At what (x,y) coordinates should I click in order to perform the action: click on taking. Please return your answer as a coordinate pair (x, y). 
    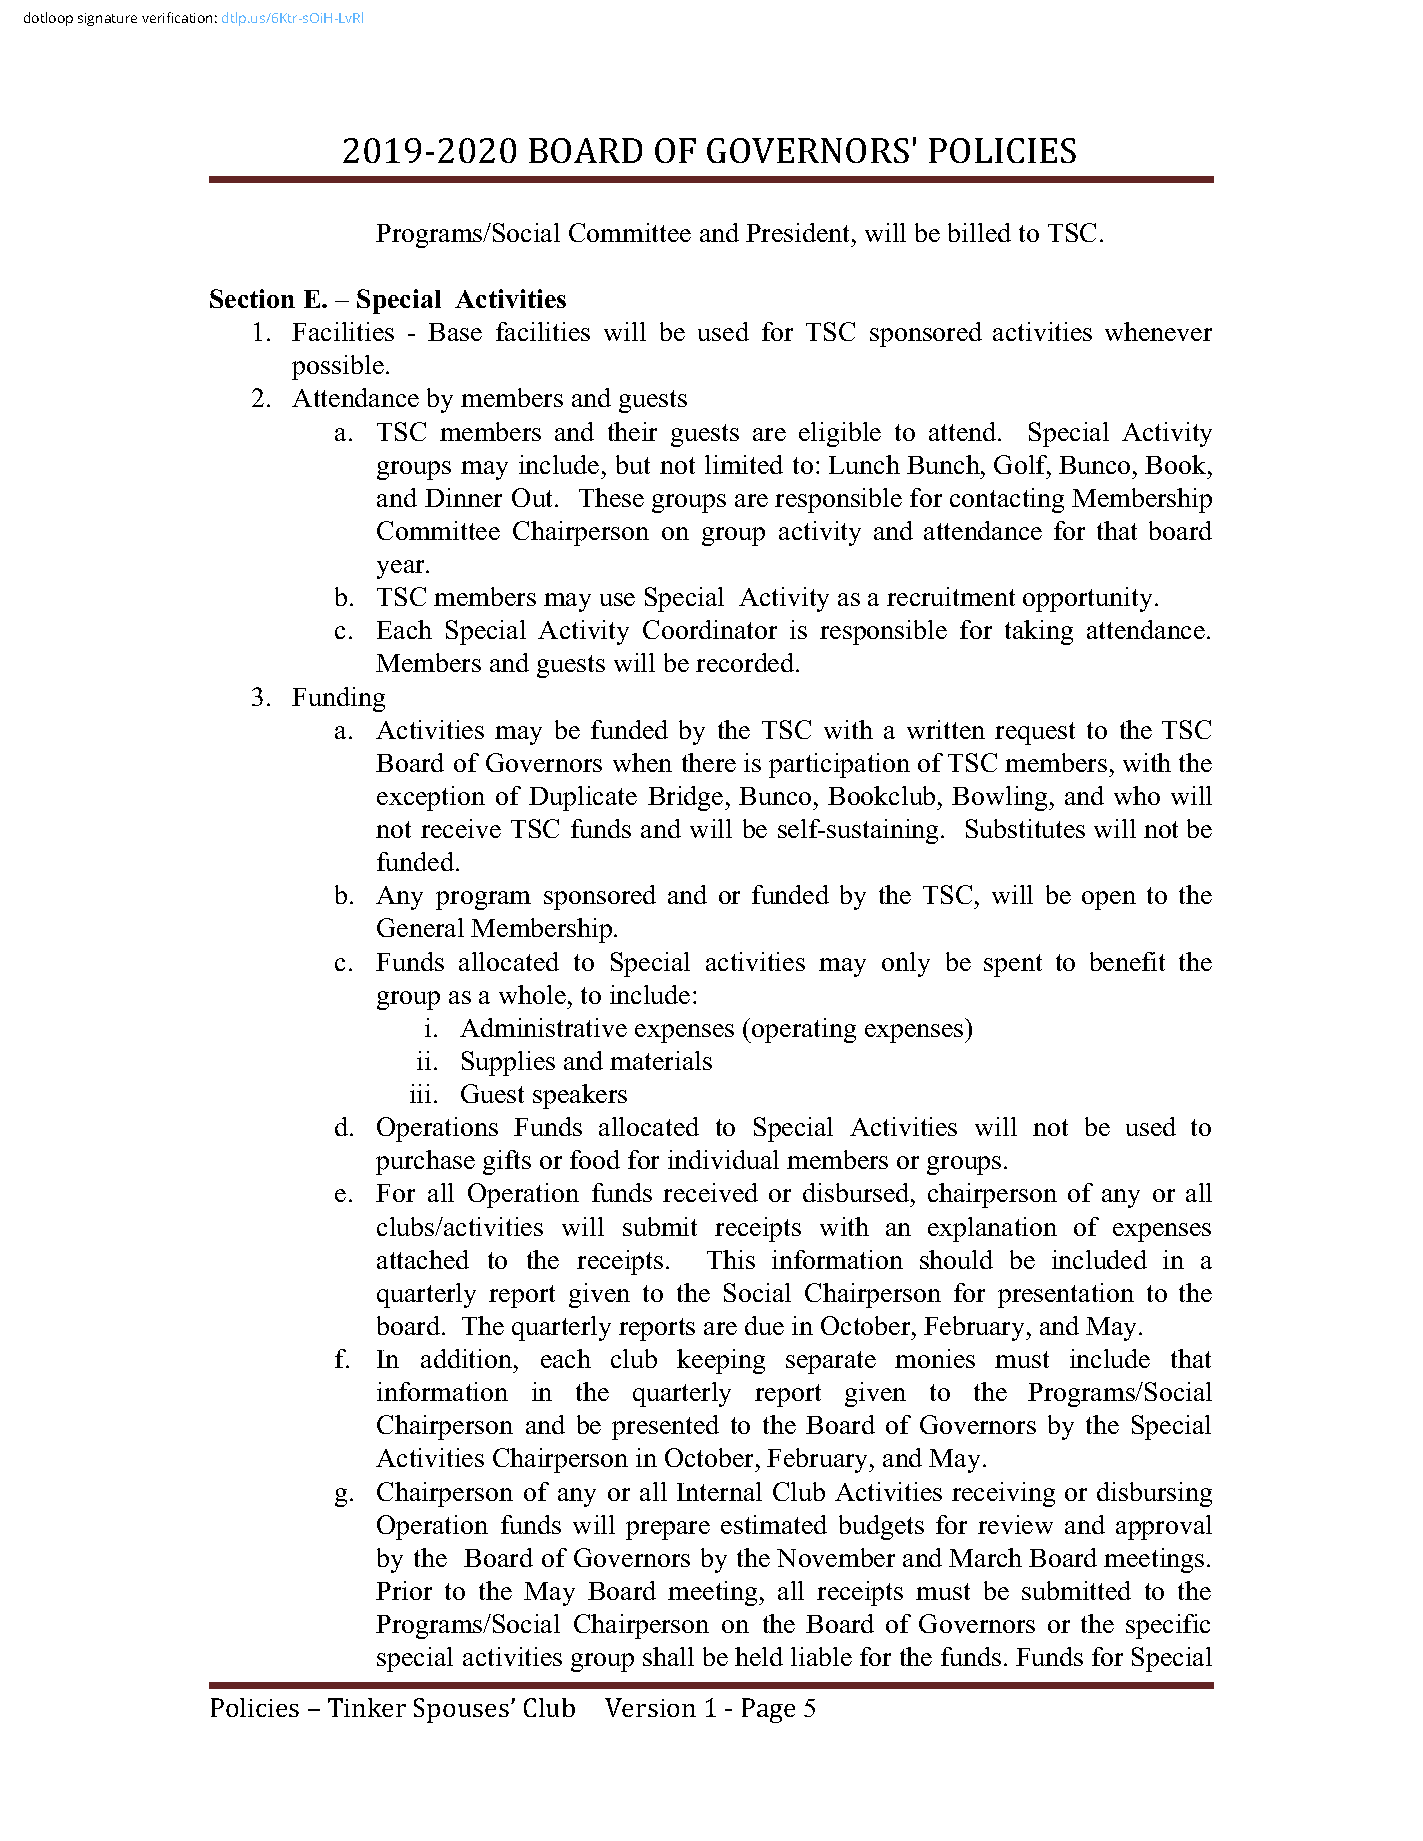
    Looking at the image, I should click on (1039, 632).
